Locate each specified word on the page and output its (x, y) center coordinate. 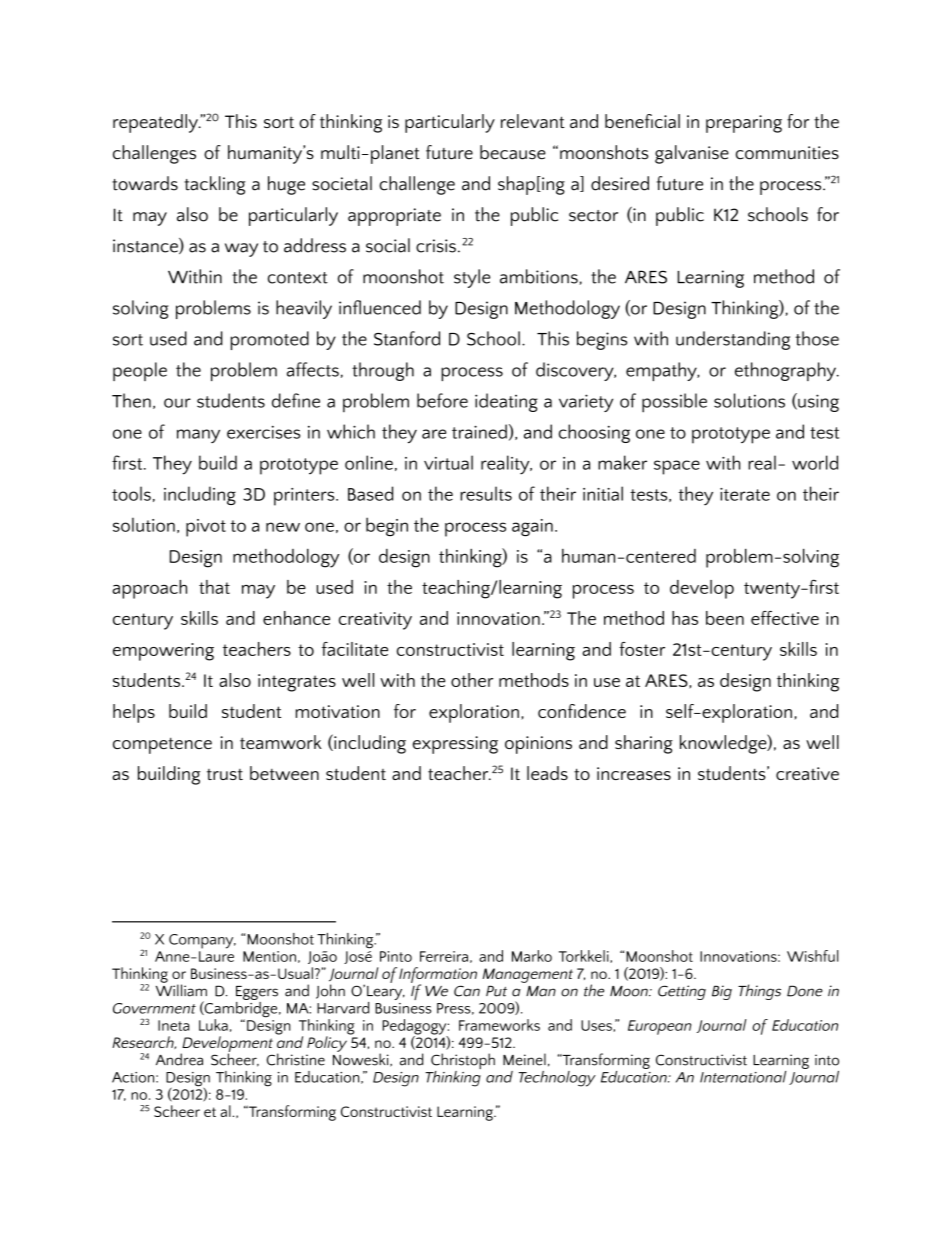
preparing (744, 124)
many (198, 436)
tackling (214, 185)
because (513, 152)
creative (807, 773)
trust (225, 774)
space (677, 467)
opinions (538, 745)
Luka (213, 1025)
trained (479, 431)
